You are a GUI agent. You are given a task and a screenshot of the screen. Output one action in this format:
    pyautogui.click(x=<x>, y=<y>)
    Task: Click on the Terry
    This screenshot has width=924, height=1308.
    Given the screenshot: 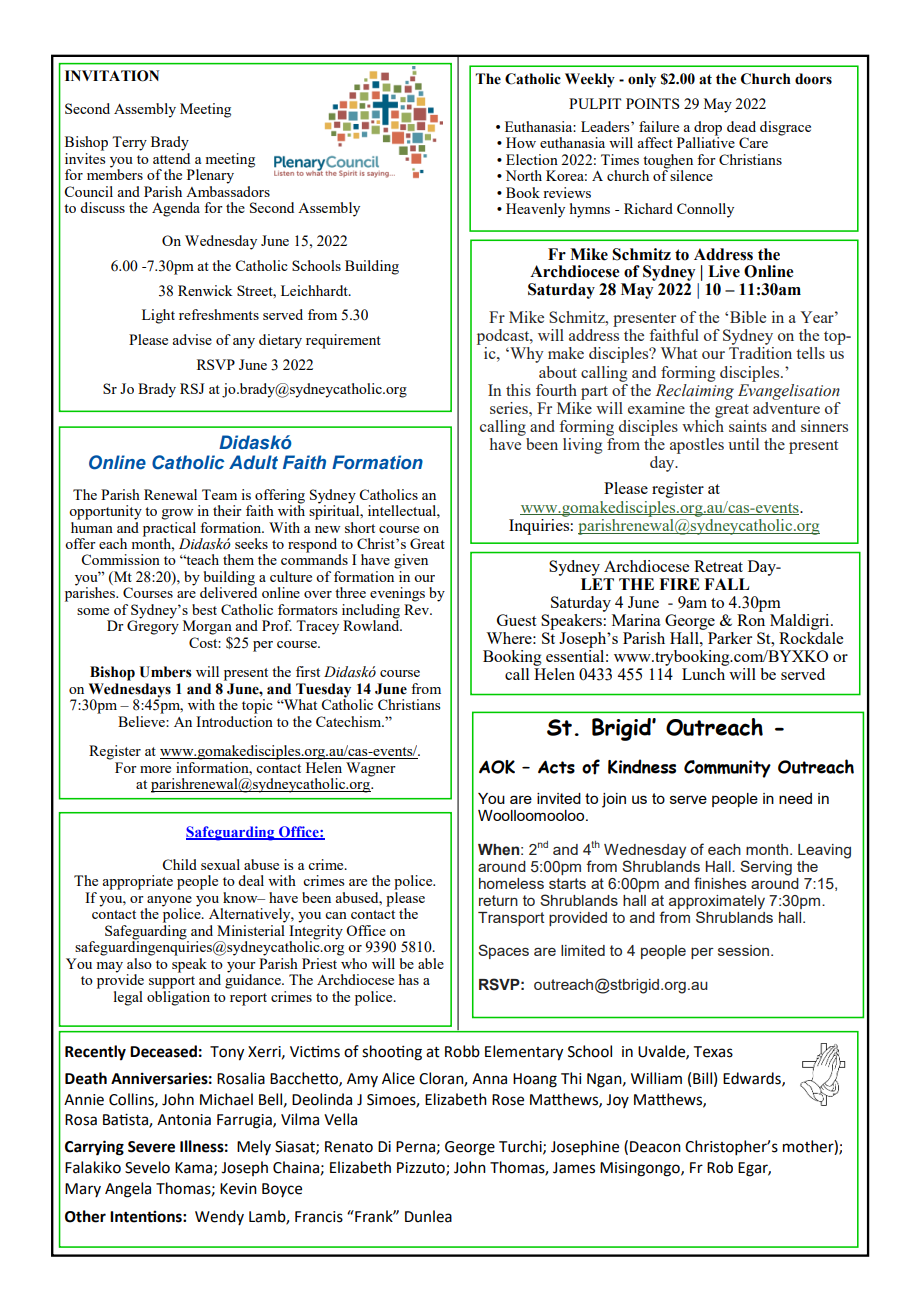 What is the action you would take?
    pyautogui.click(x=129, y=143)
